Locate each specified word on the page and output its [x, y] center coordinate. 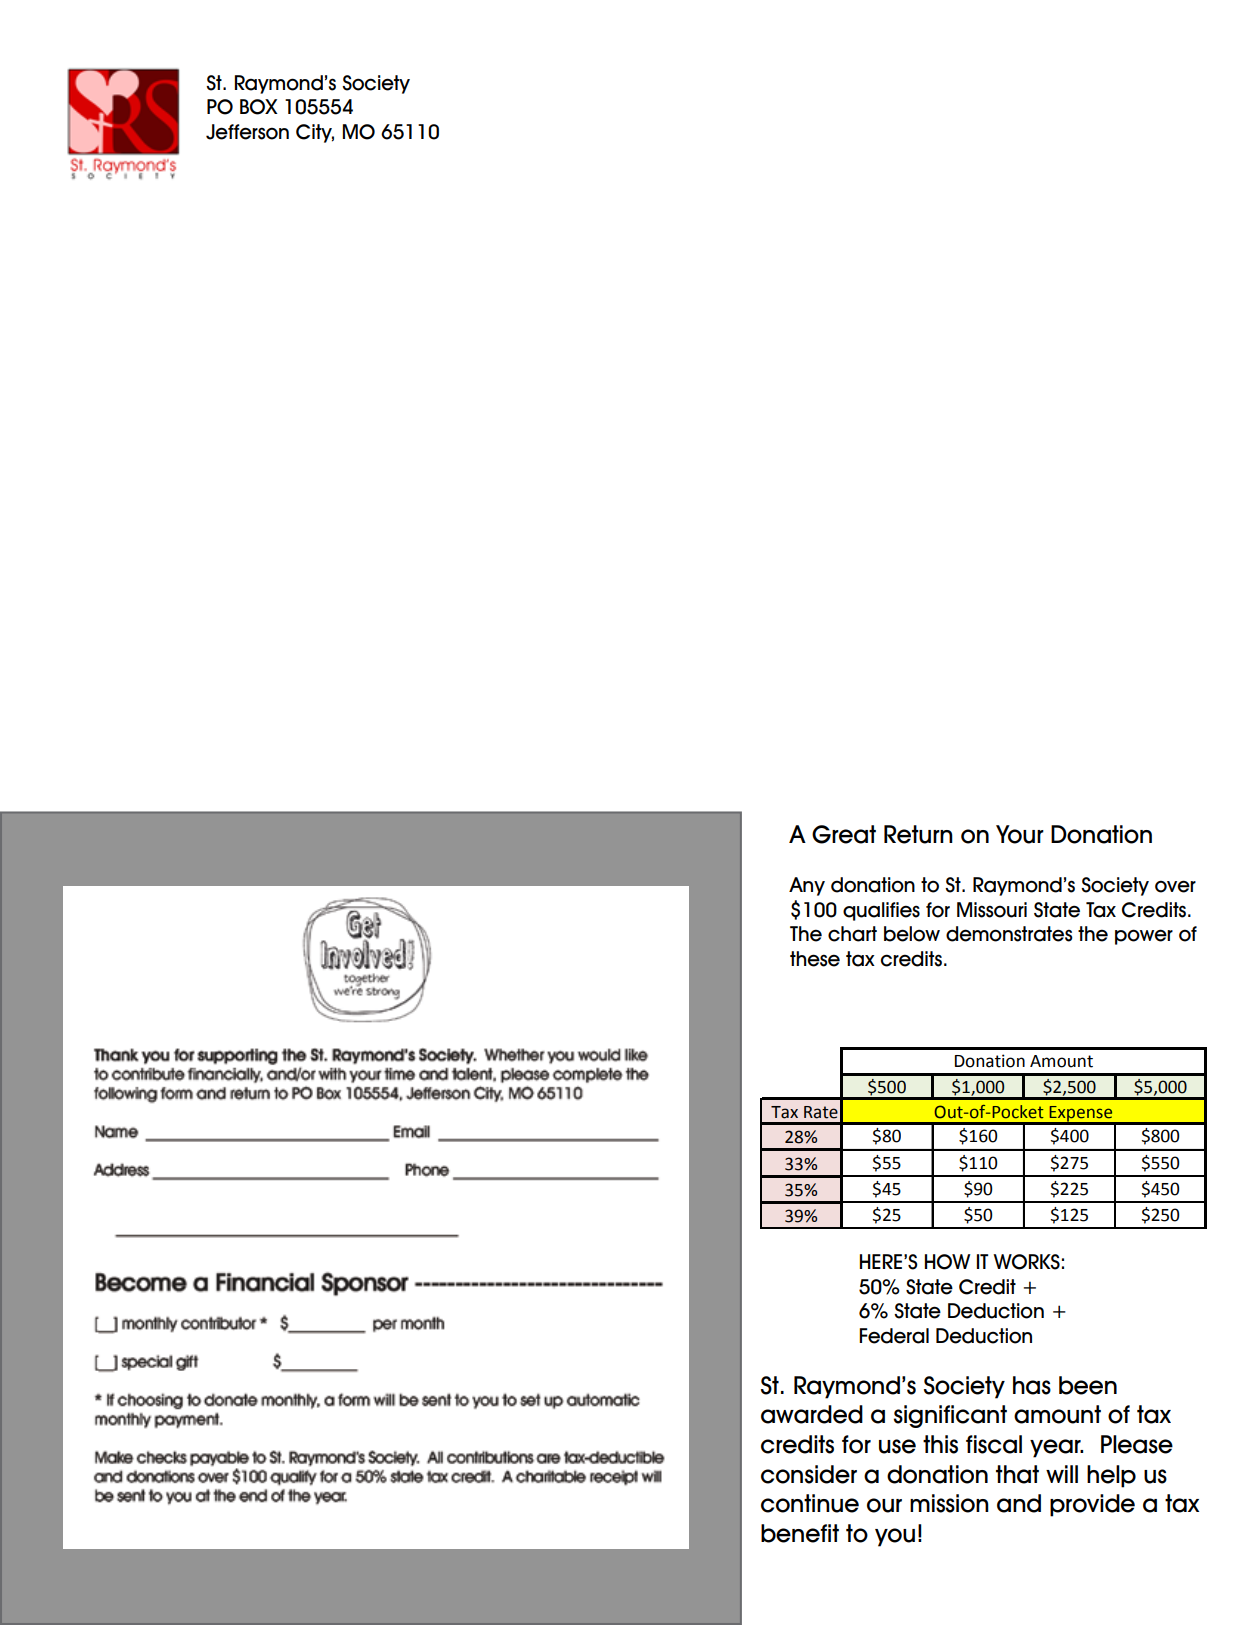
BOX [259, 107]
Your [1020, 834]
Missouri [992, 910]
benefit [800, 1533]
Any [807, 886]
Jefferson [247, 132]
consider [809, 1474]
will [1062, 1474]
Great [844, 834]
